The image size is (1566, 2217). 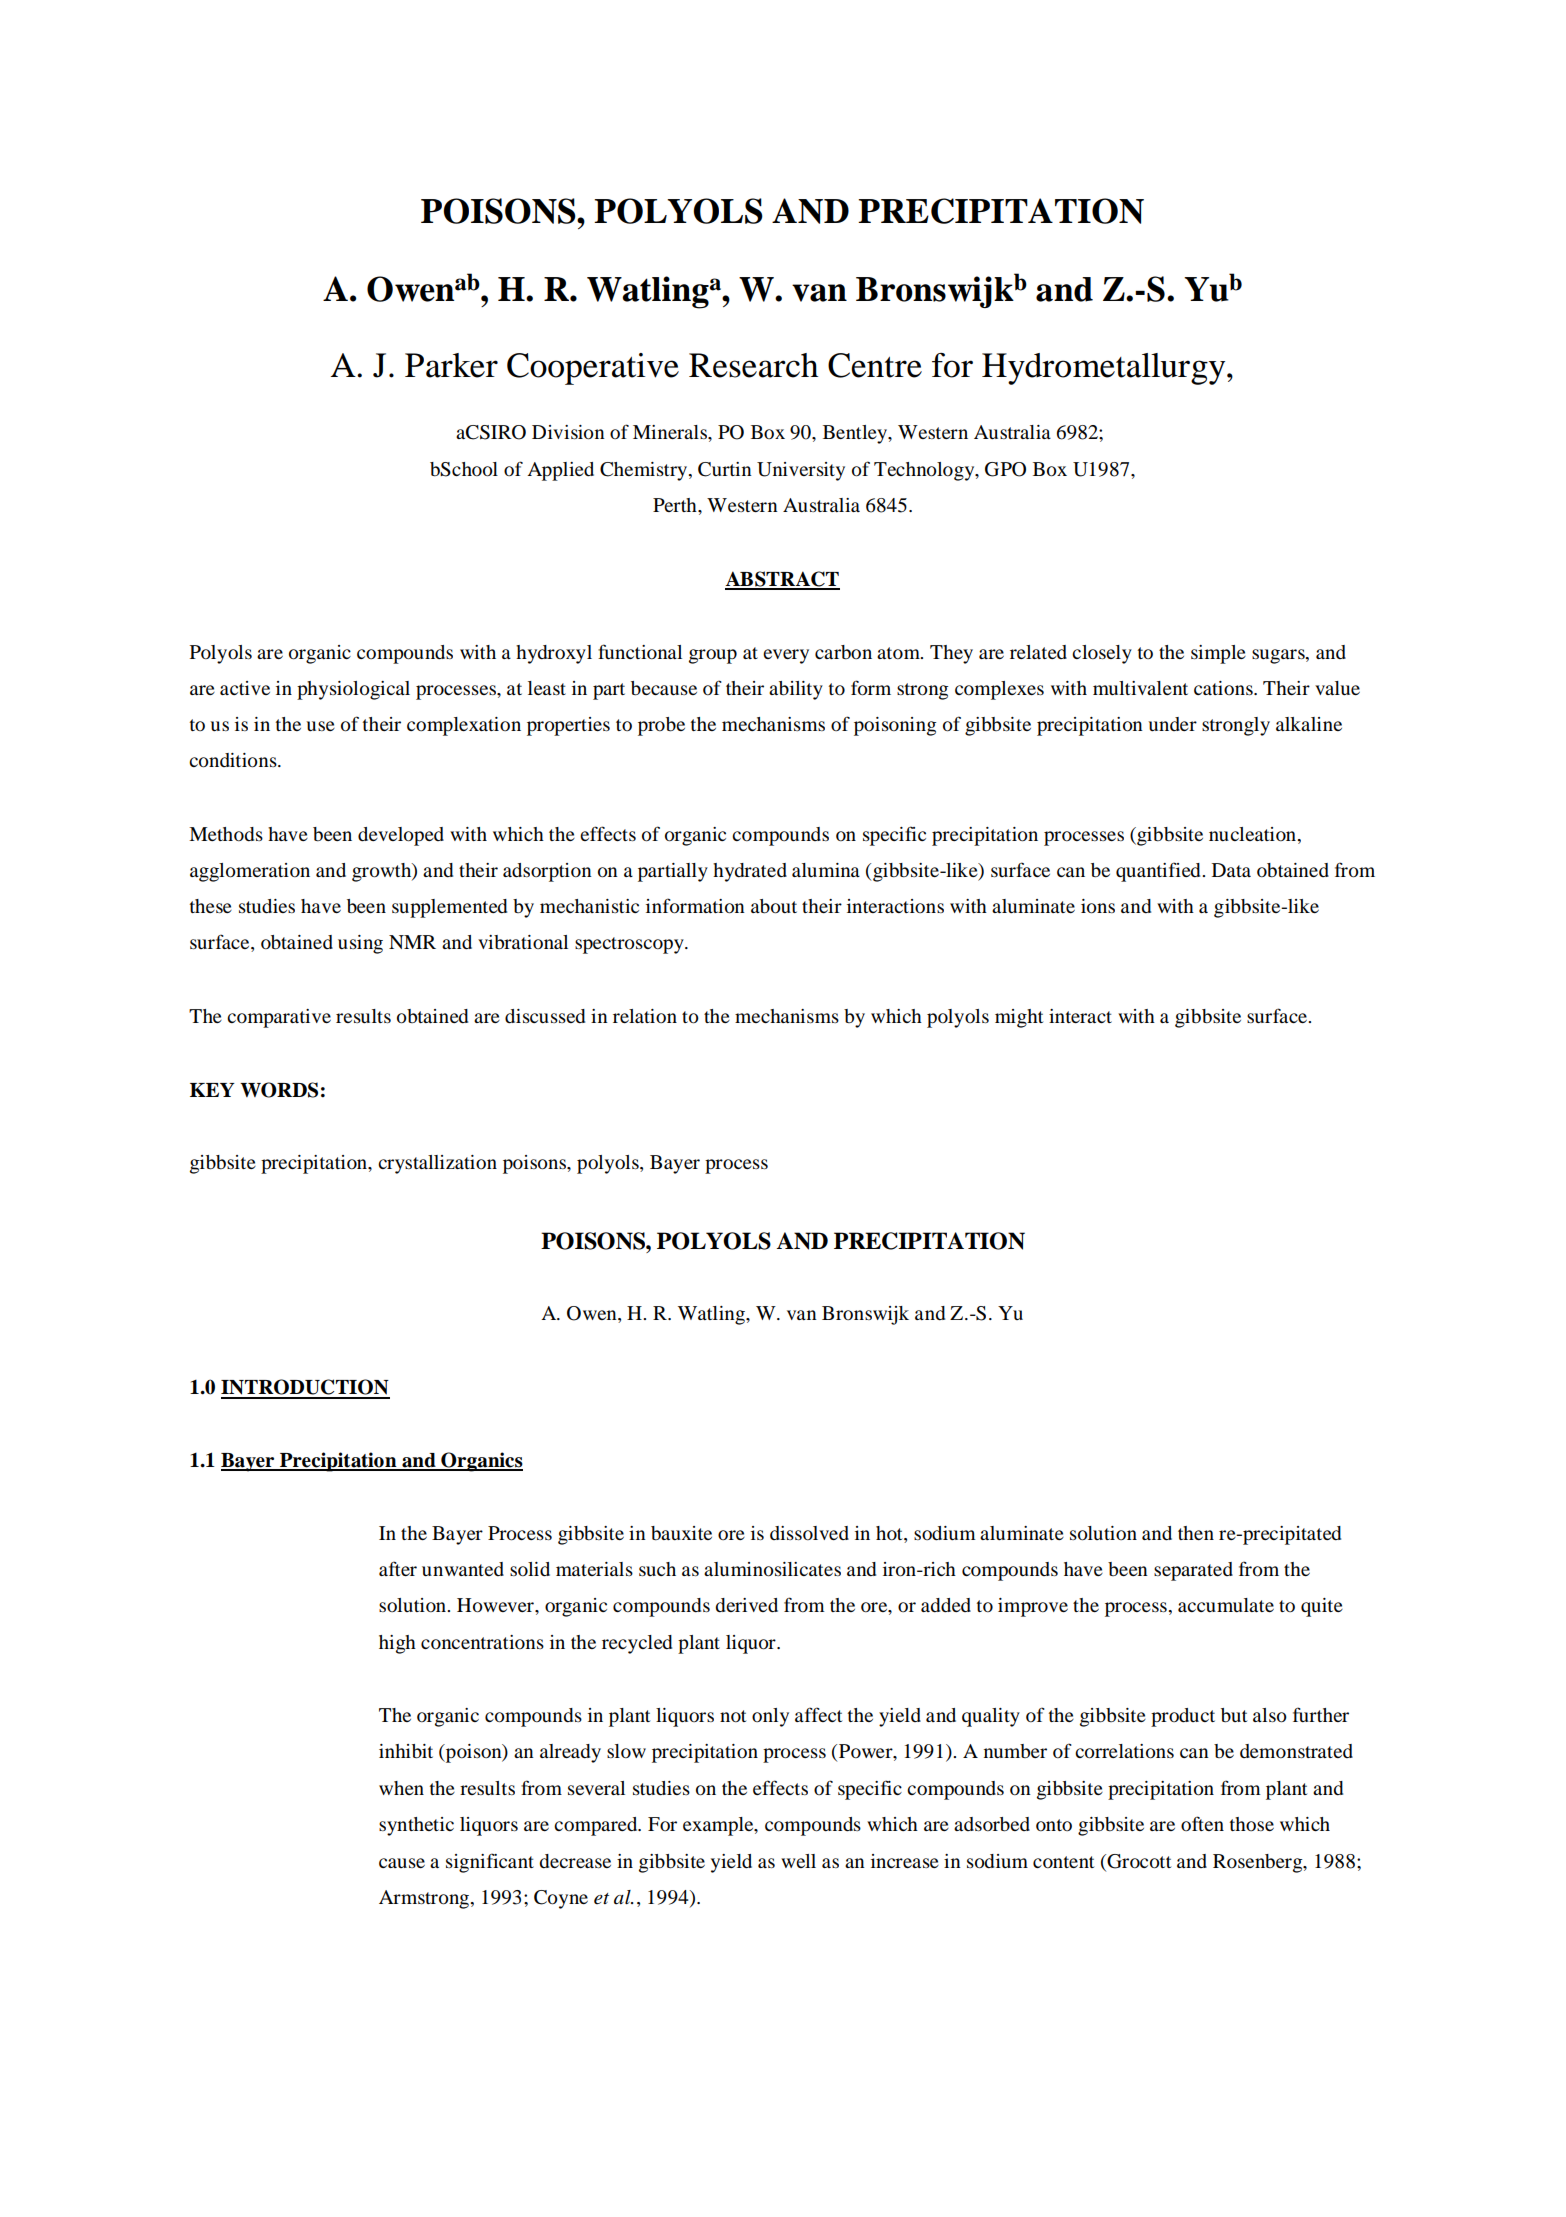 I want to click on under, so click(x=1172, y=724).
